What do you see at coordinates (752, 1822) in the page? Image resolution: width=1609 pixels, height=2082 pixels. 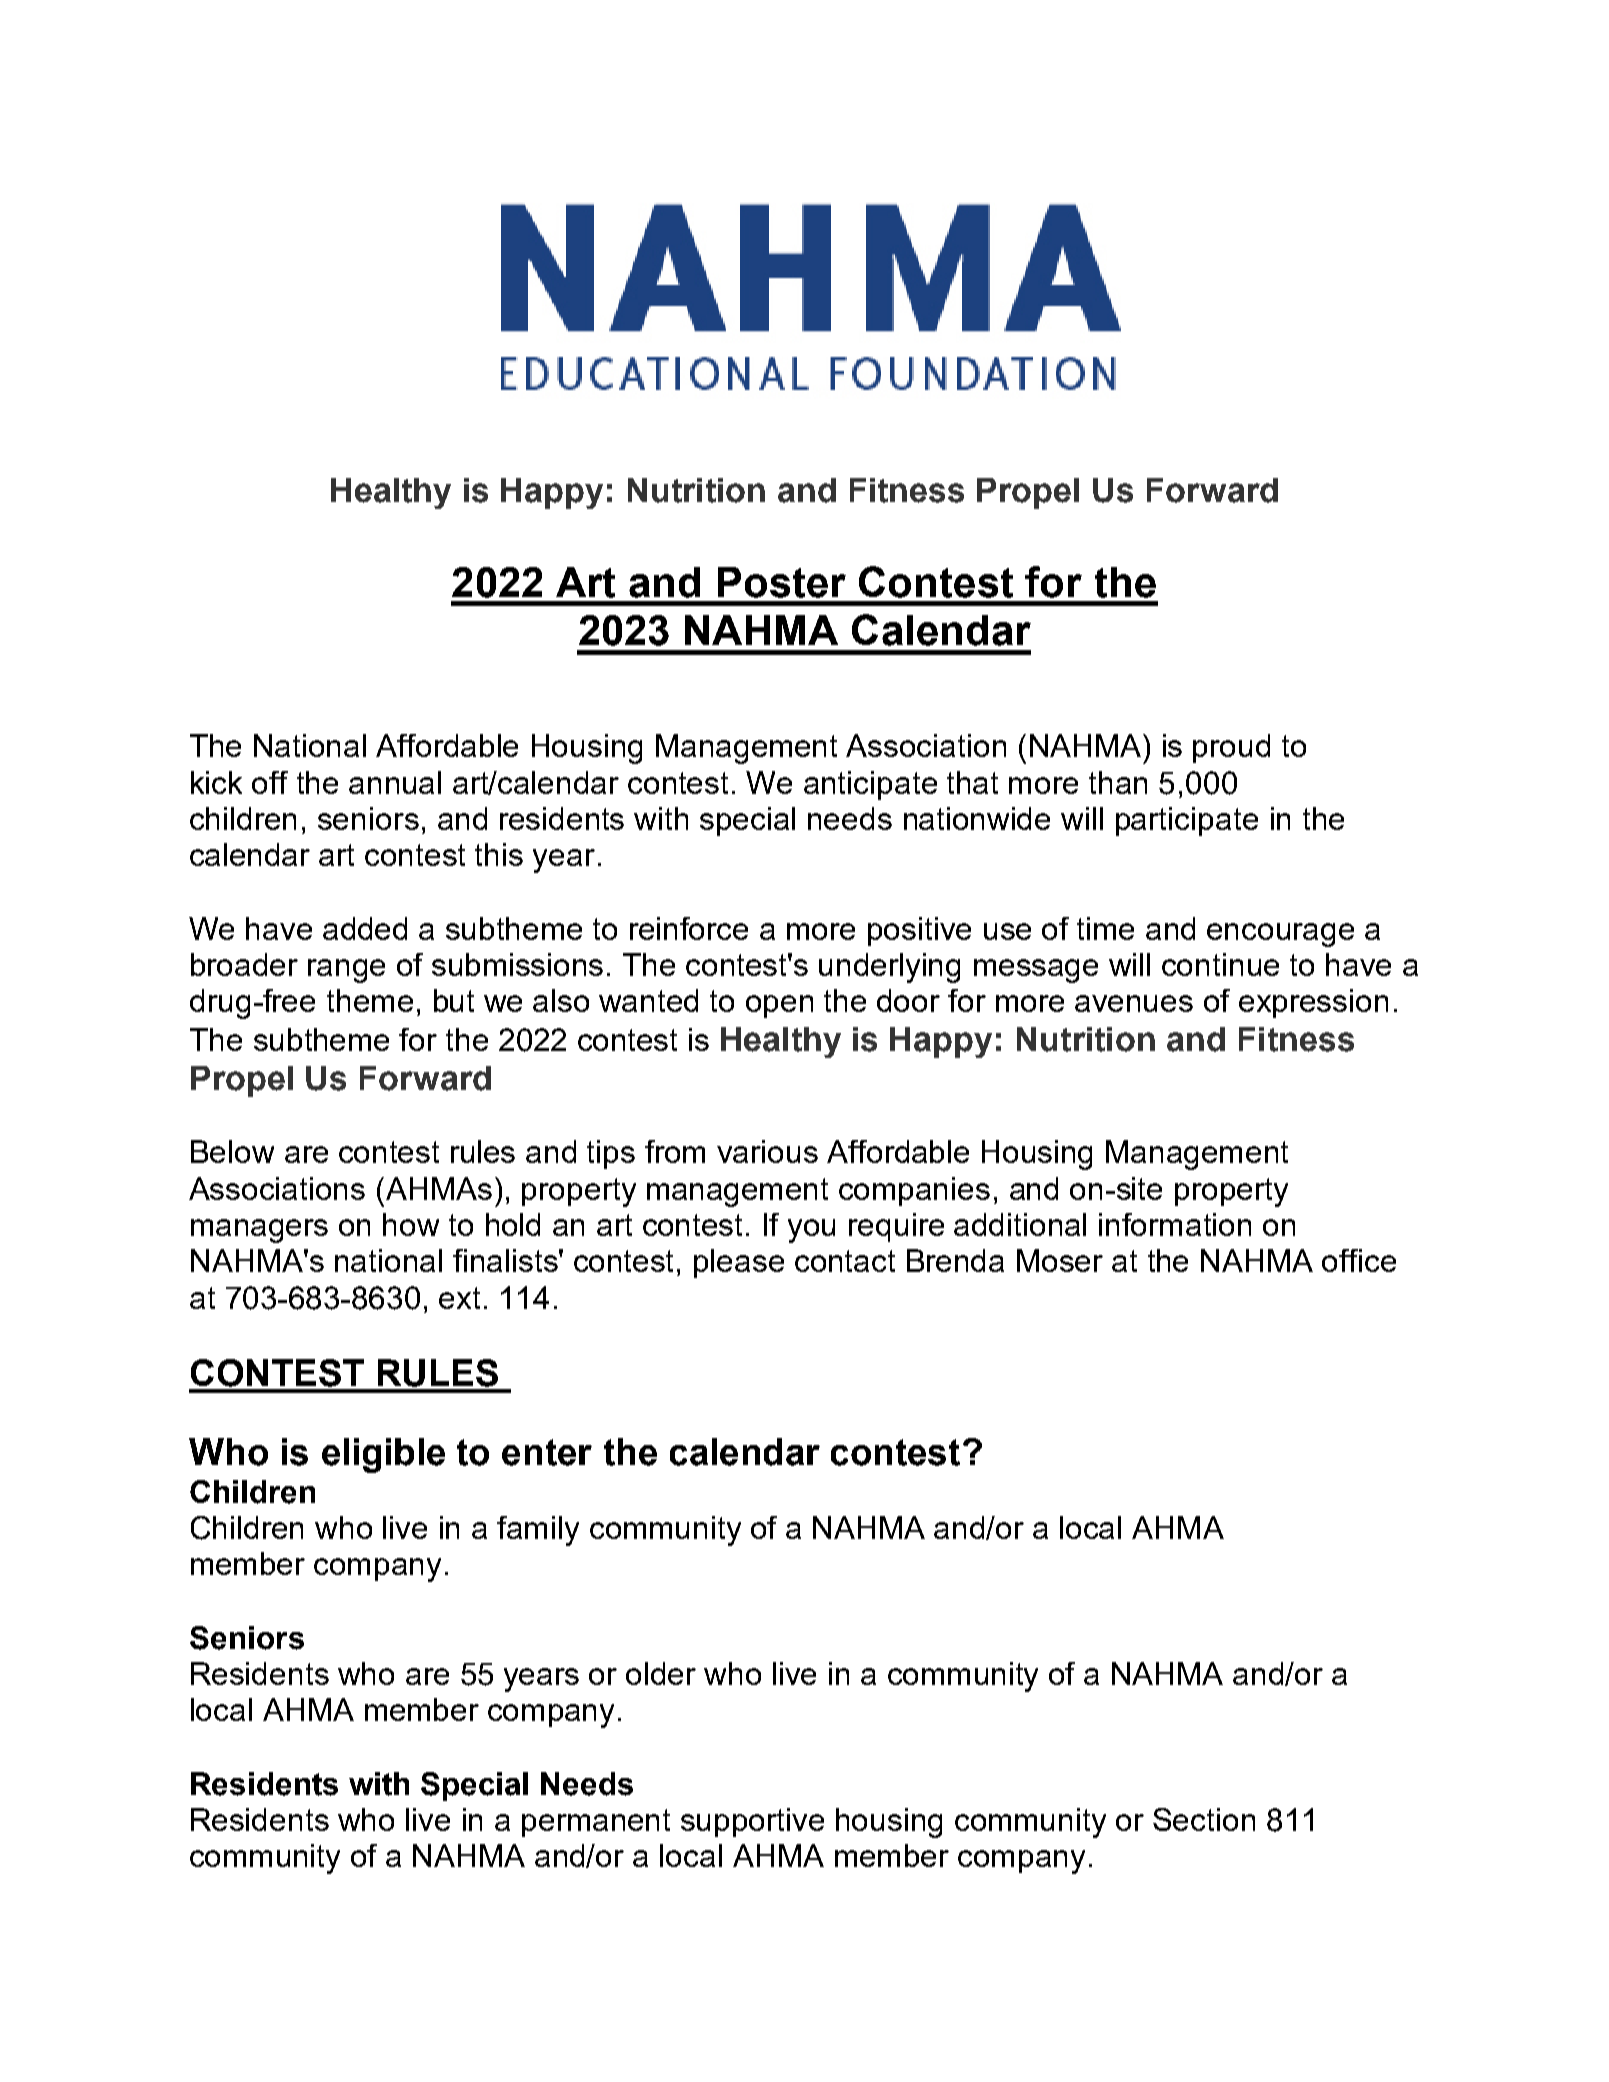 I see `supportive` at bounding box center [752, 1822].
